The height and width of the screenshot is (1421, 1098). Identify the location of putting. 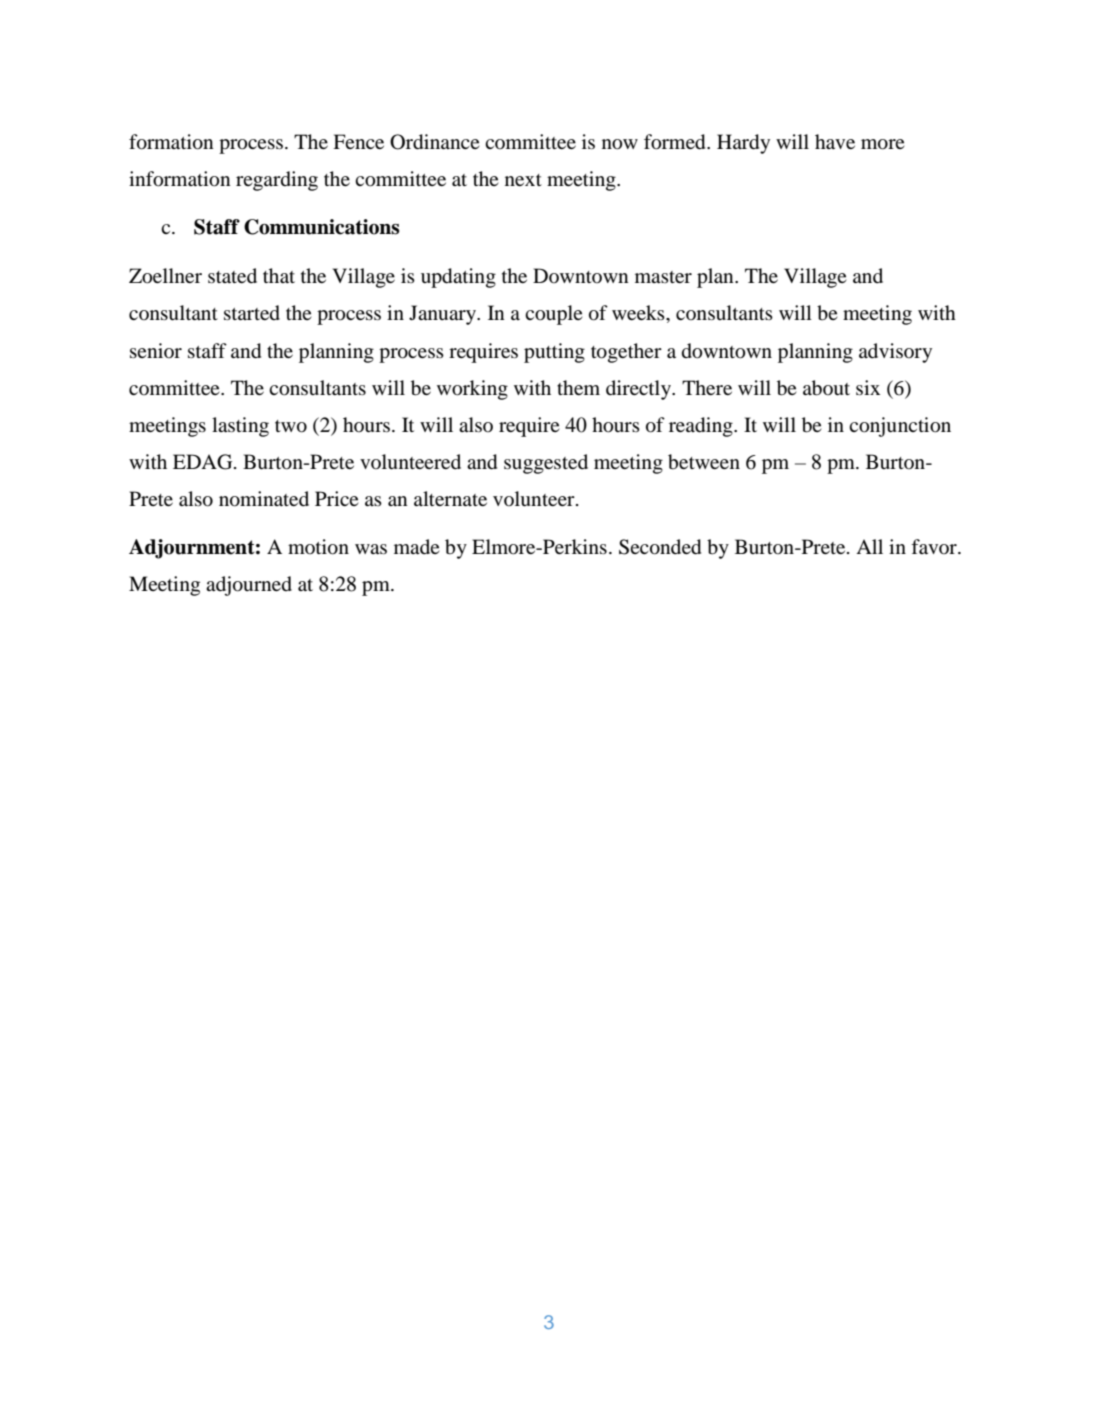
(554, 353).
